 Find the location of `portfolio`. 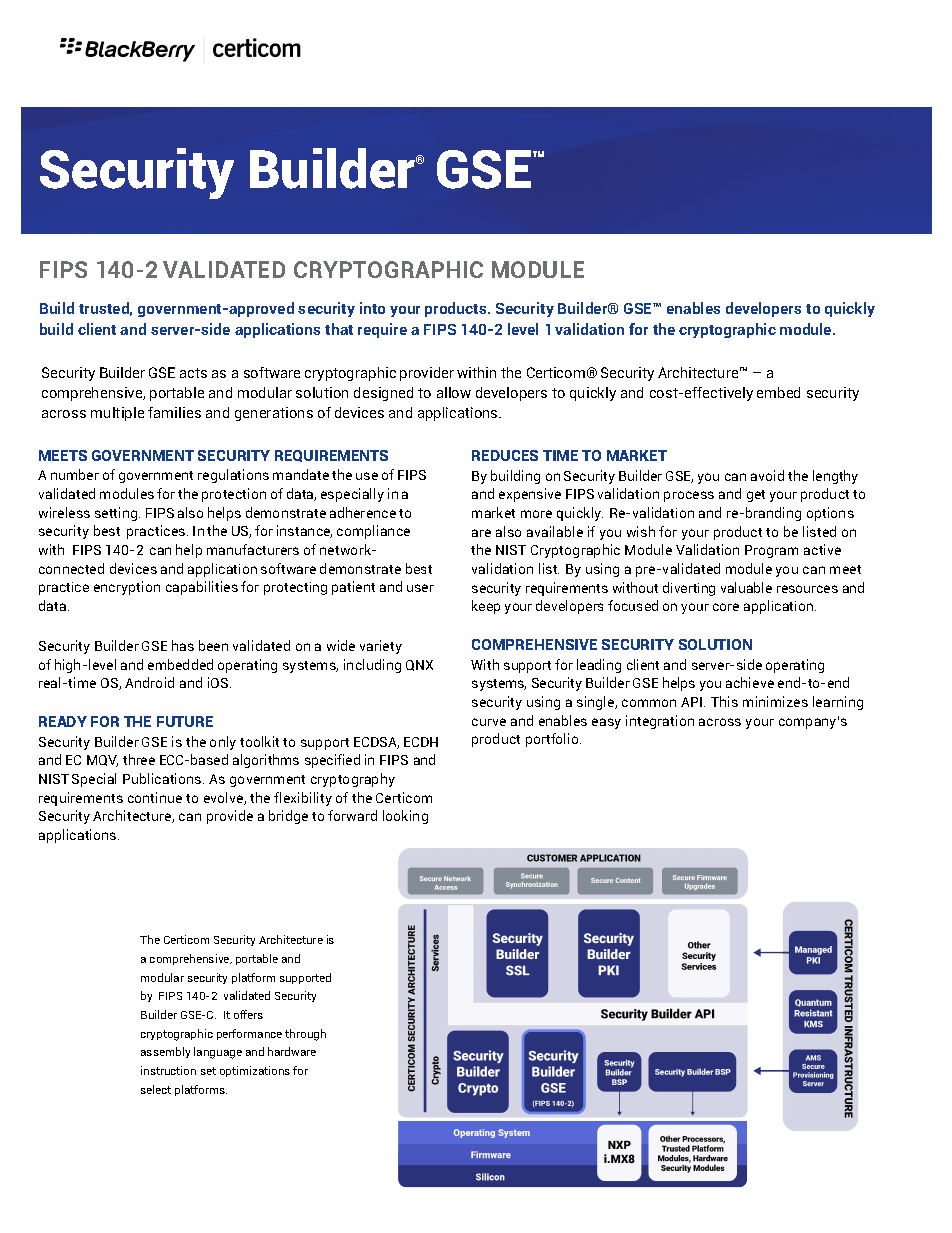

portfolio is located at coordinates (553, 740).
